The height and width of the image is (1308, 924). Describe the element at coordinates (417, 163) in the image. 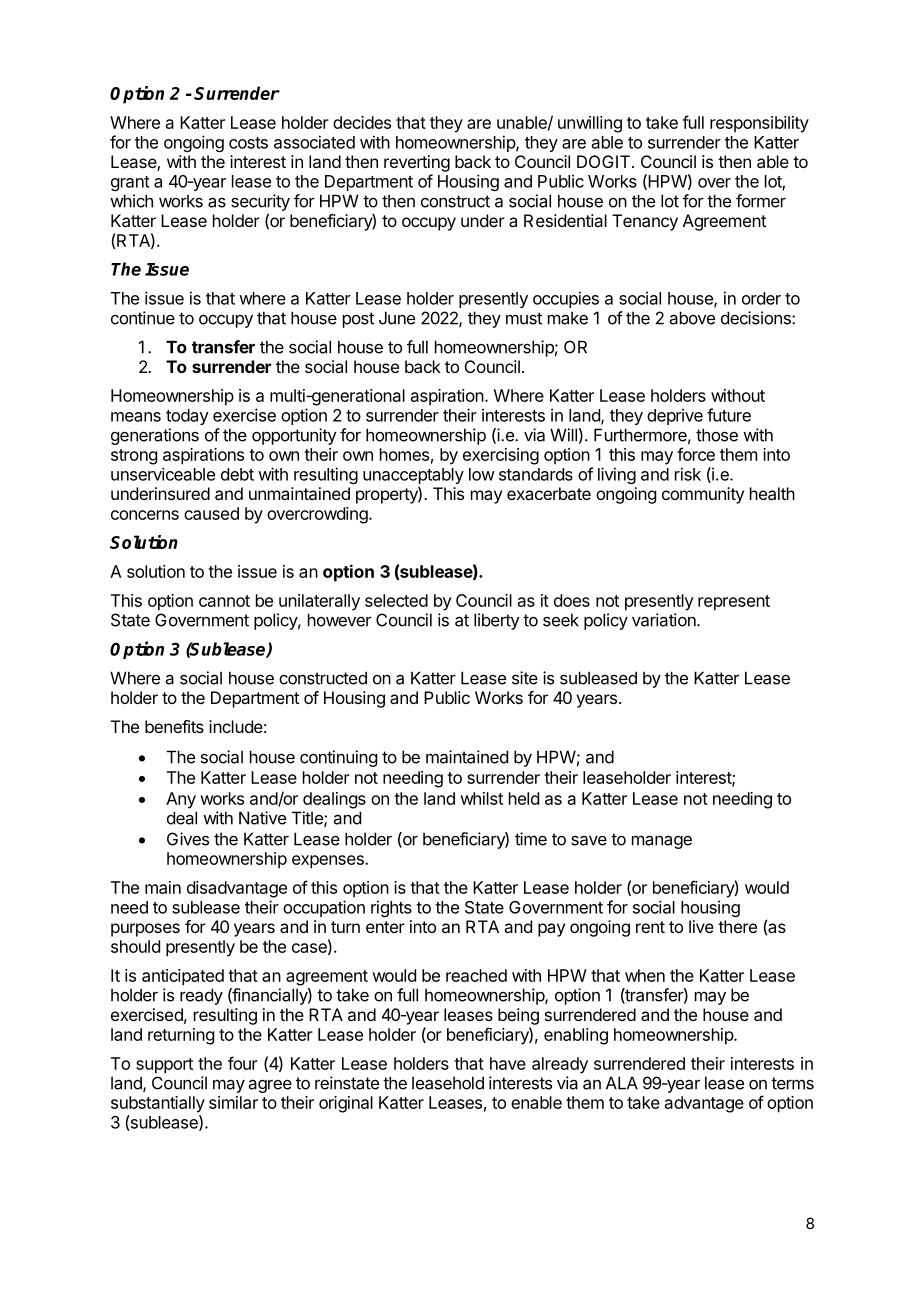

I see `reverting` at that location.
